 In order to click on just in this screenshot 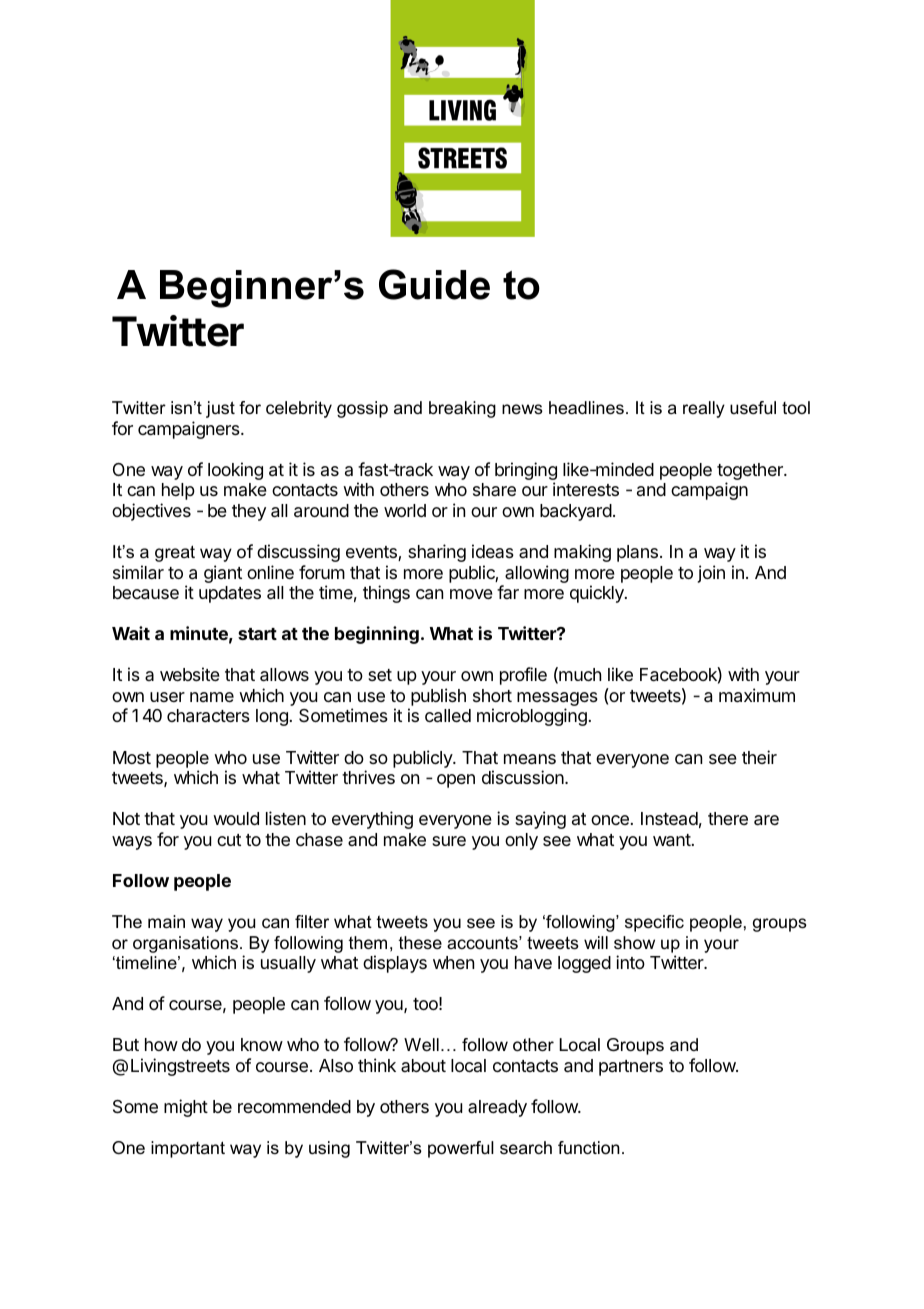, I will do `click(220, 409)`.
